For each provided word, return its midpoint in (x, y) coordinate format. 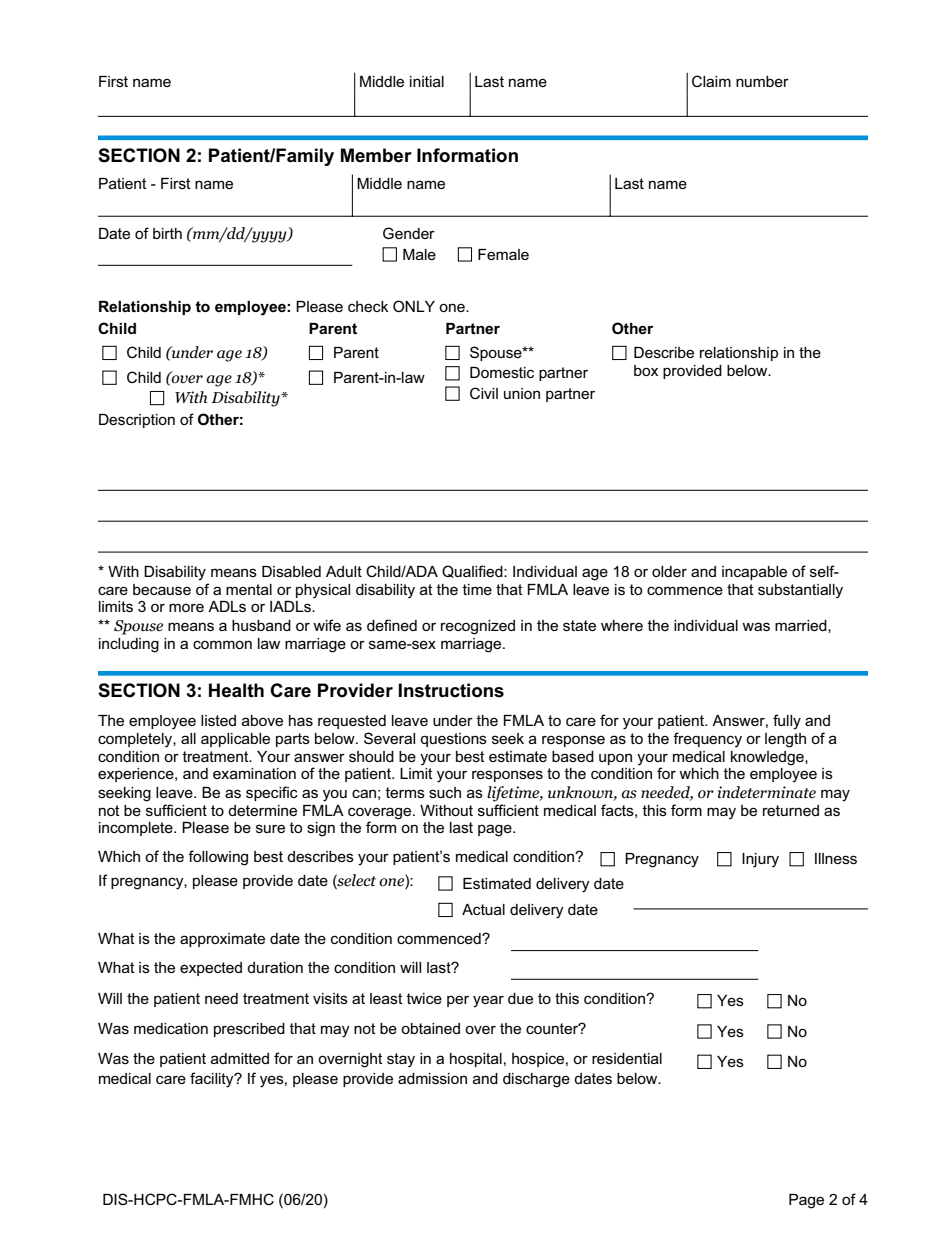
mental (249, 589)
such (445, 792)
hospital (476, 1060)
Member (376, 155)
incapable (754, 573)
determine (262, 810)
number (762, 81)
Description (137, 421)
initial (427, 81)
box (646, 370)
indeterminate (767, 792)
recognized (478, 627)
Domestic (502, 372)
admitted (240, 1058)
